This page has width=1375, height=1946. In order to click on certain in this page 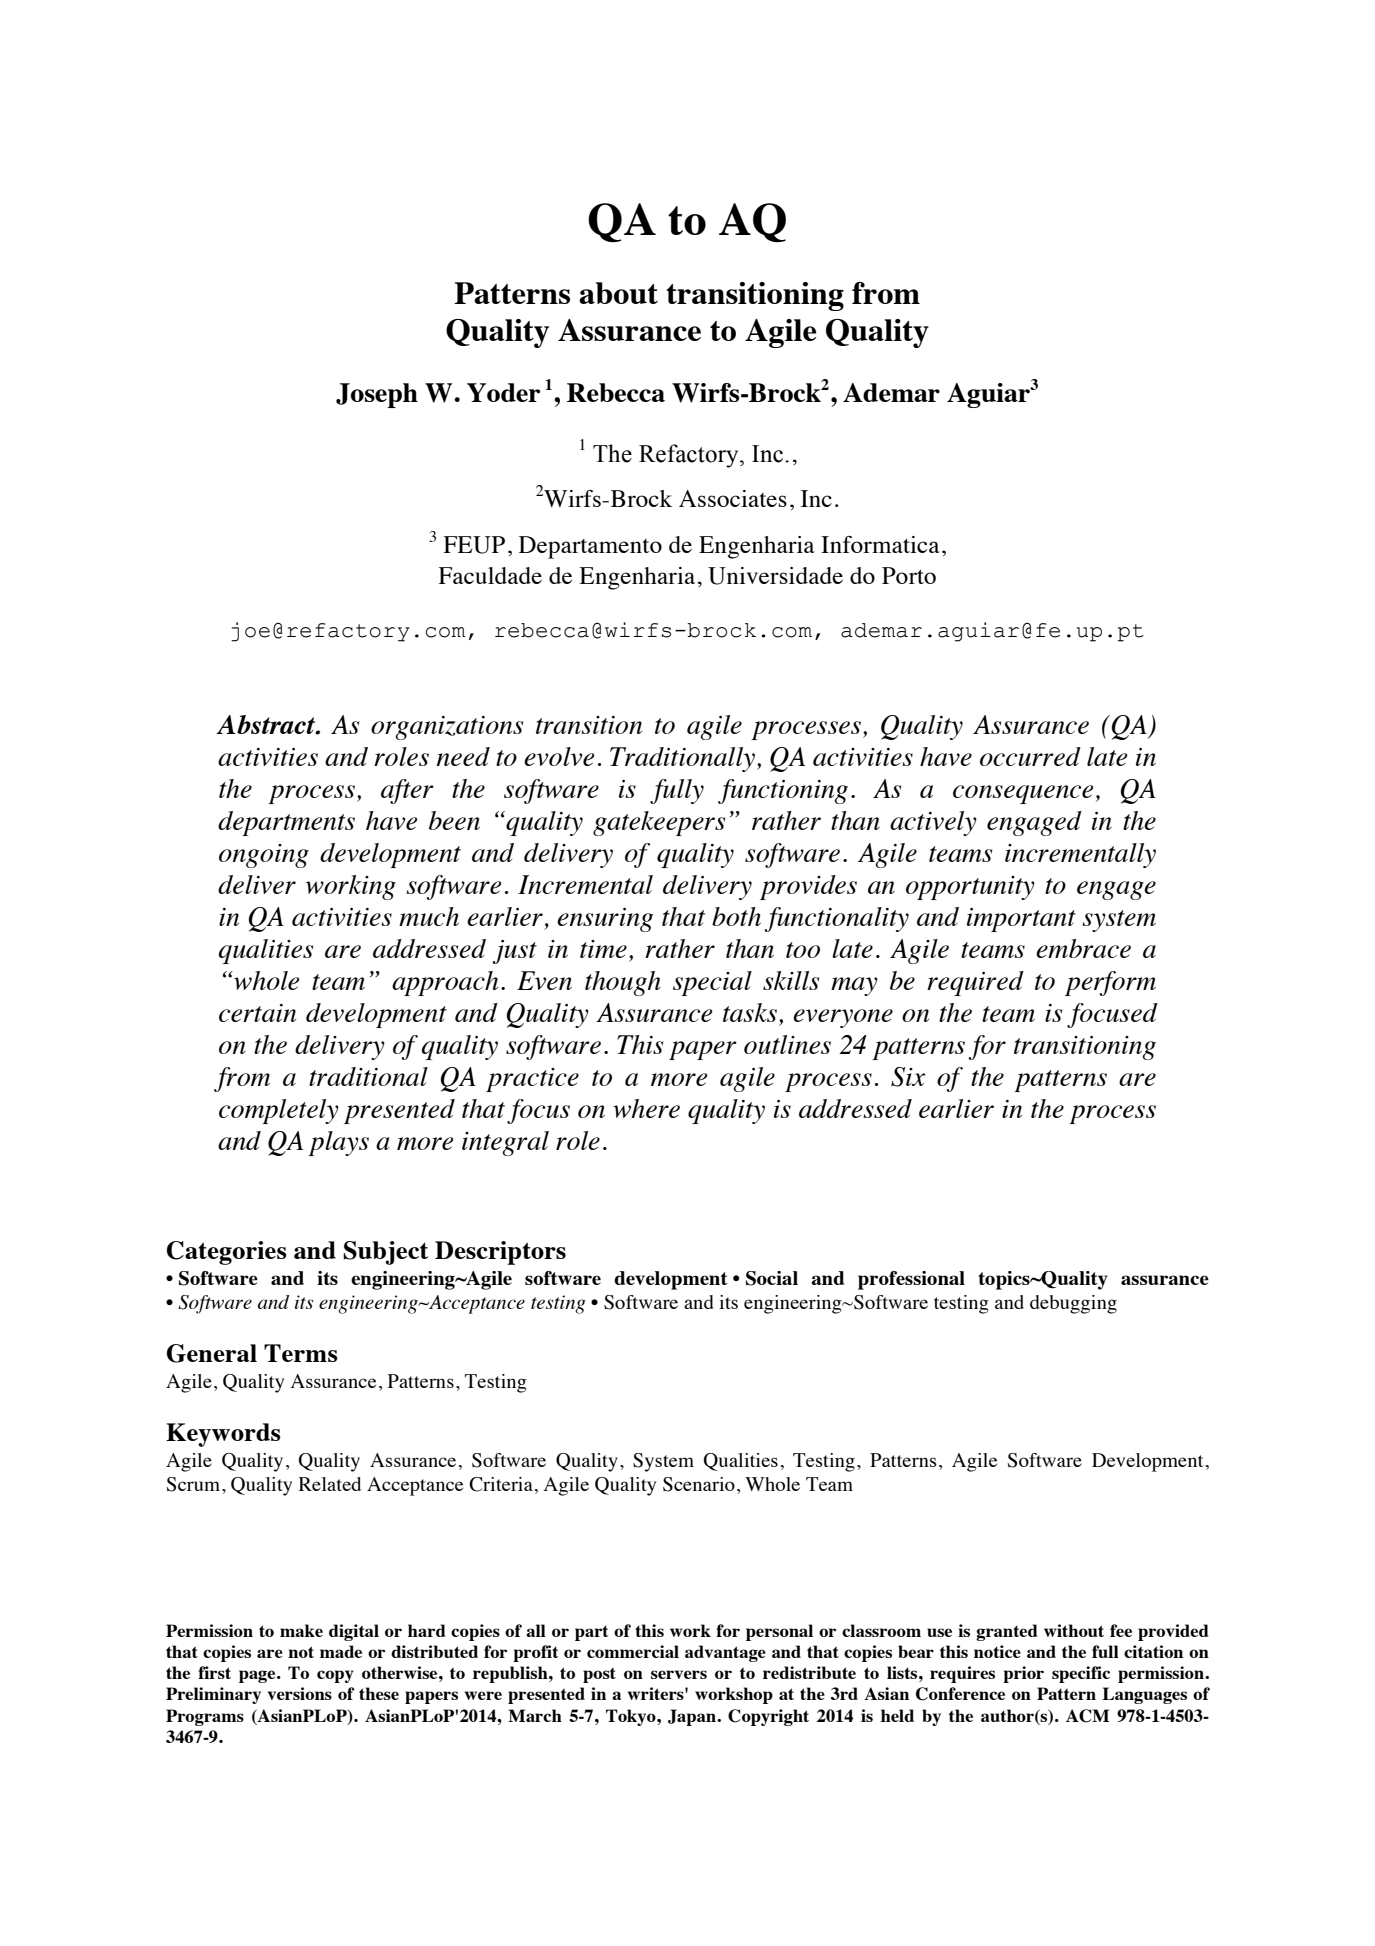, I will do `click(257, 1013)`.
